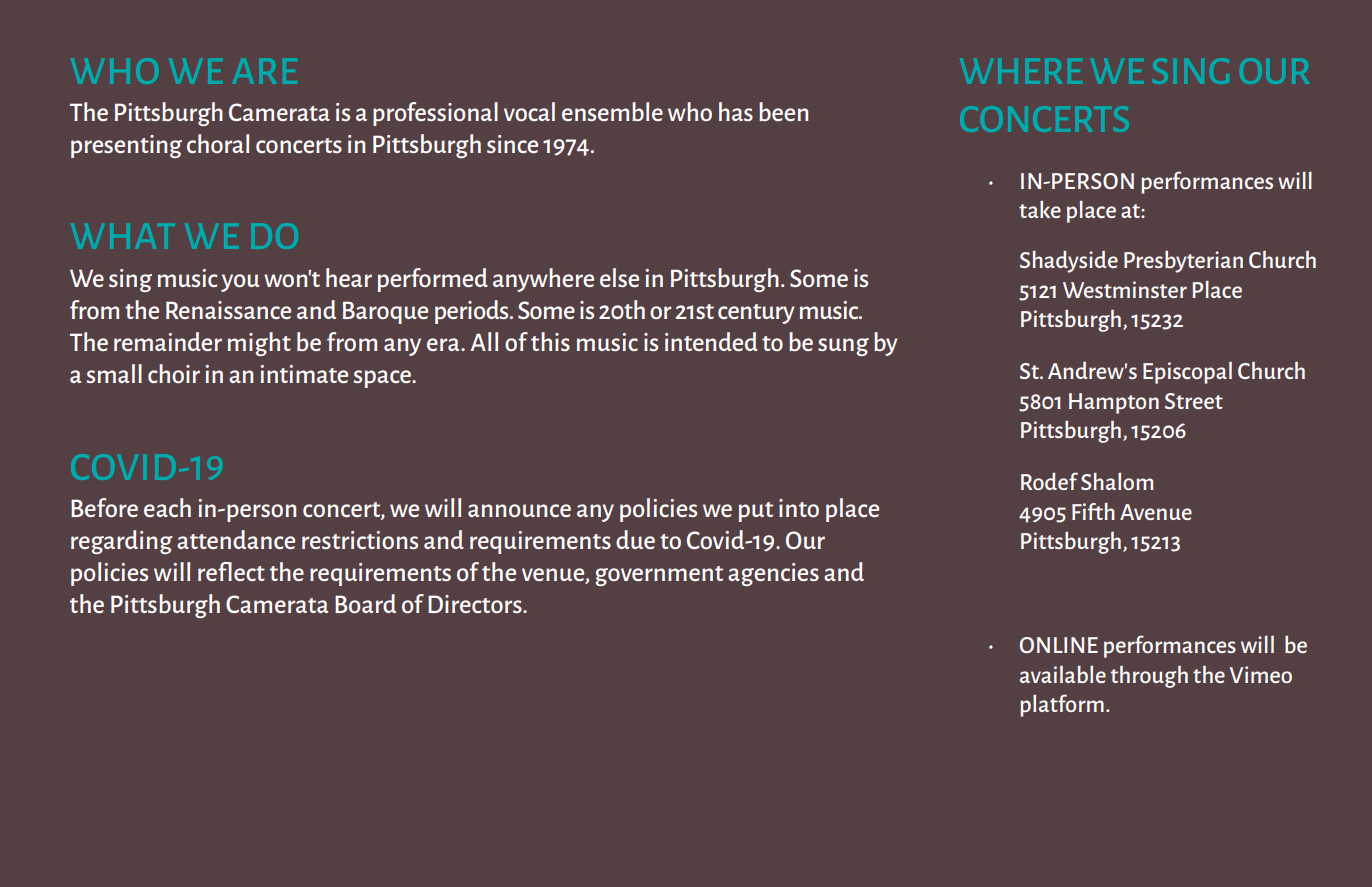 The width and height of the screenshot is (1372, 887). I want to click on Fifth, so click(1093, 511).
